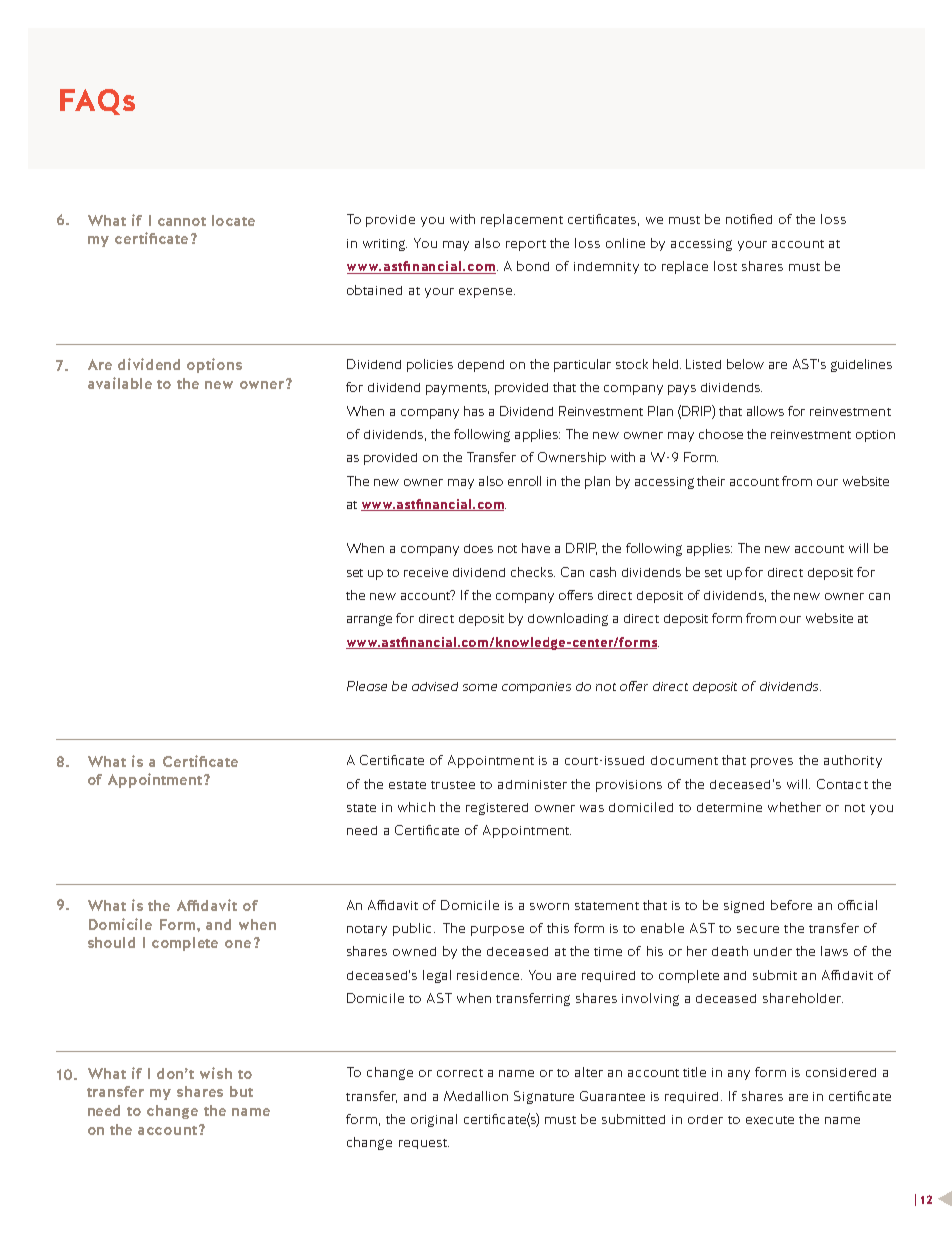 The height and width of the page is (1233, 952). What do you see at coordinates (772, 763) in the page?
I see `proves` at bounding box center [772, 763].
